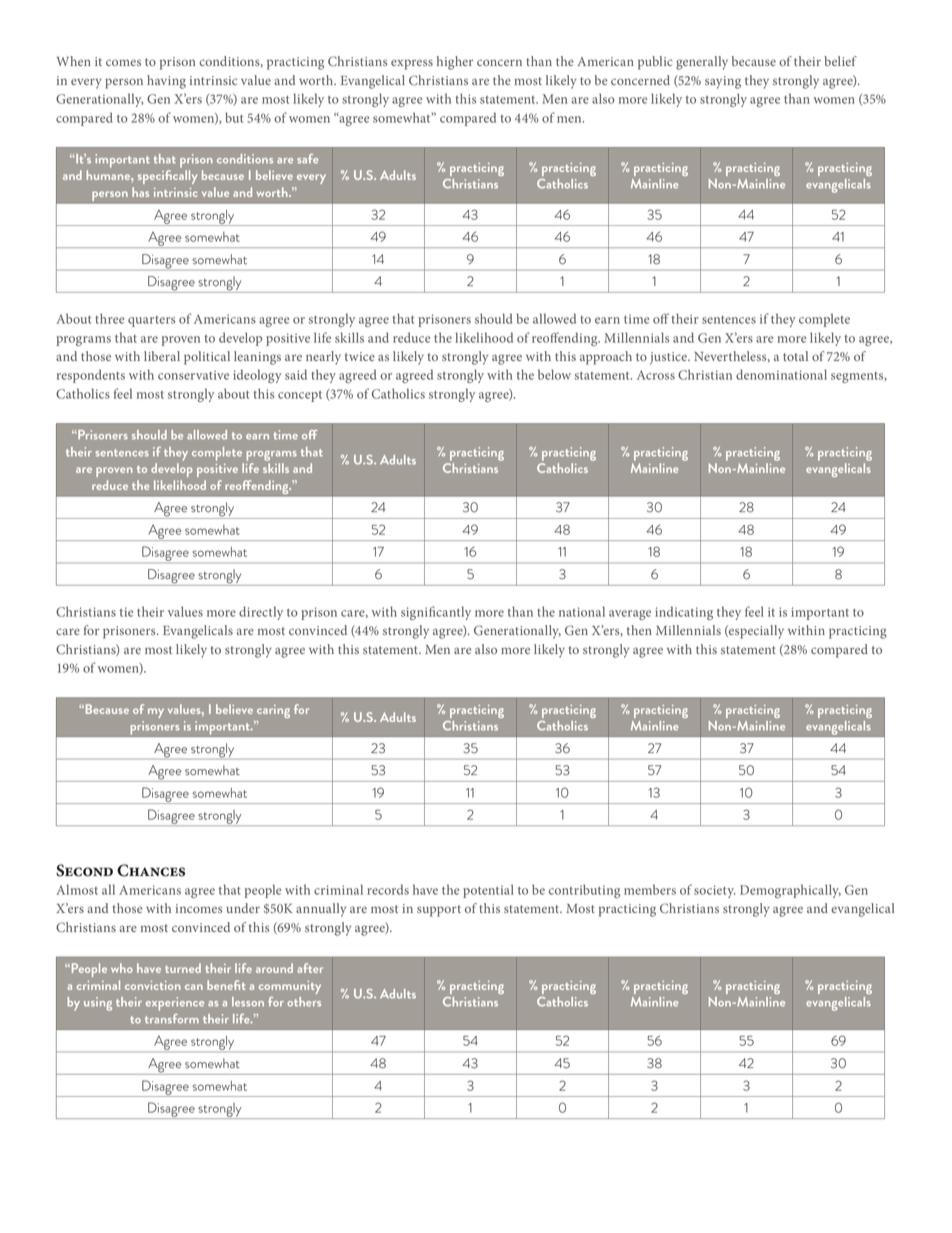  I want to click on conviction, so click(153, 985).
